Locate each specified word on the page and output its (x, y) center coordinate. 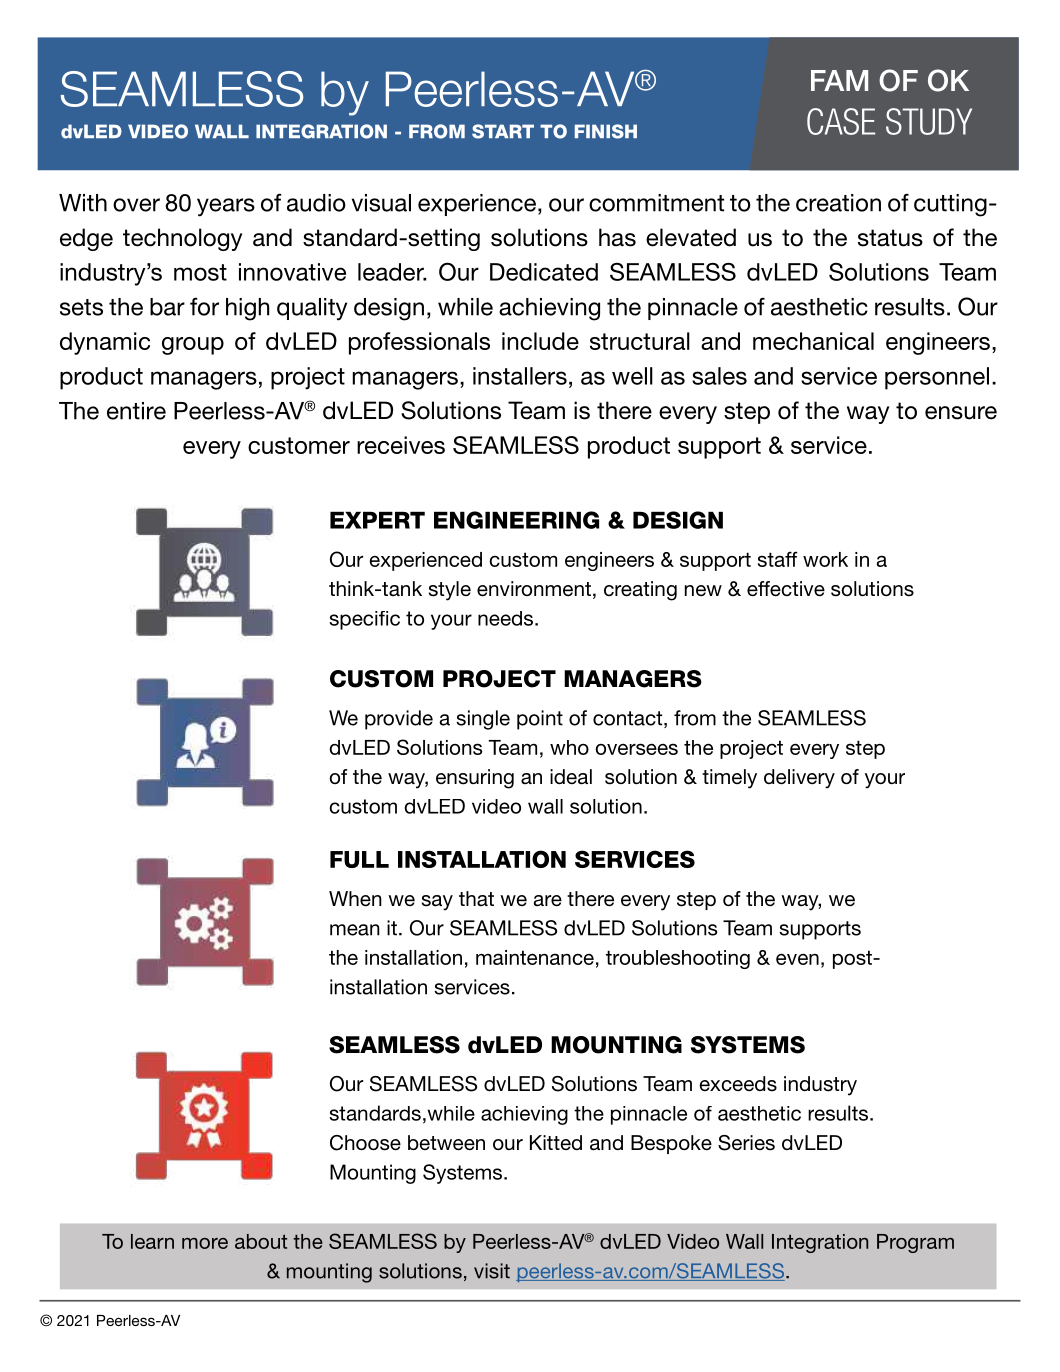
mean (355, 930)
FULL (359, 859)
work (825, 559)
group (193, 346)
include (540, 341)
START (503, 131)
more (205, 1243)
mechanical (813, 341)
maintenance (535, 957)
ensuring (475, 779)
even (797, 959)
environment (534, 589)
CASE (841, 121)
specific (364, 620)
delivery (799, 779)
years (226, 207)
